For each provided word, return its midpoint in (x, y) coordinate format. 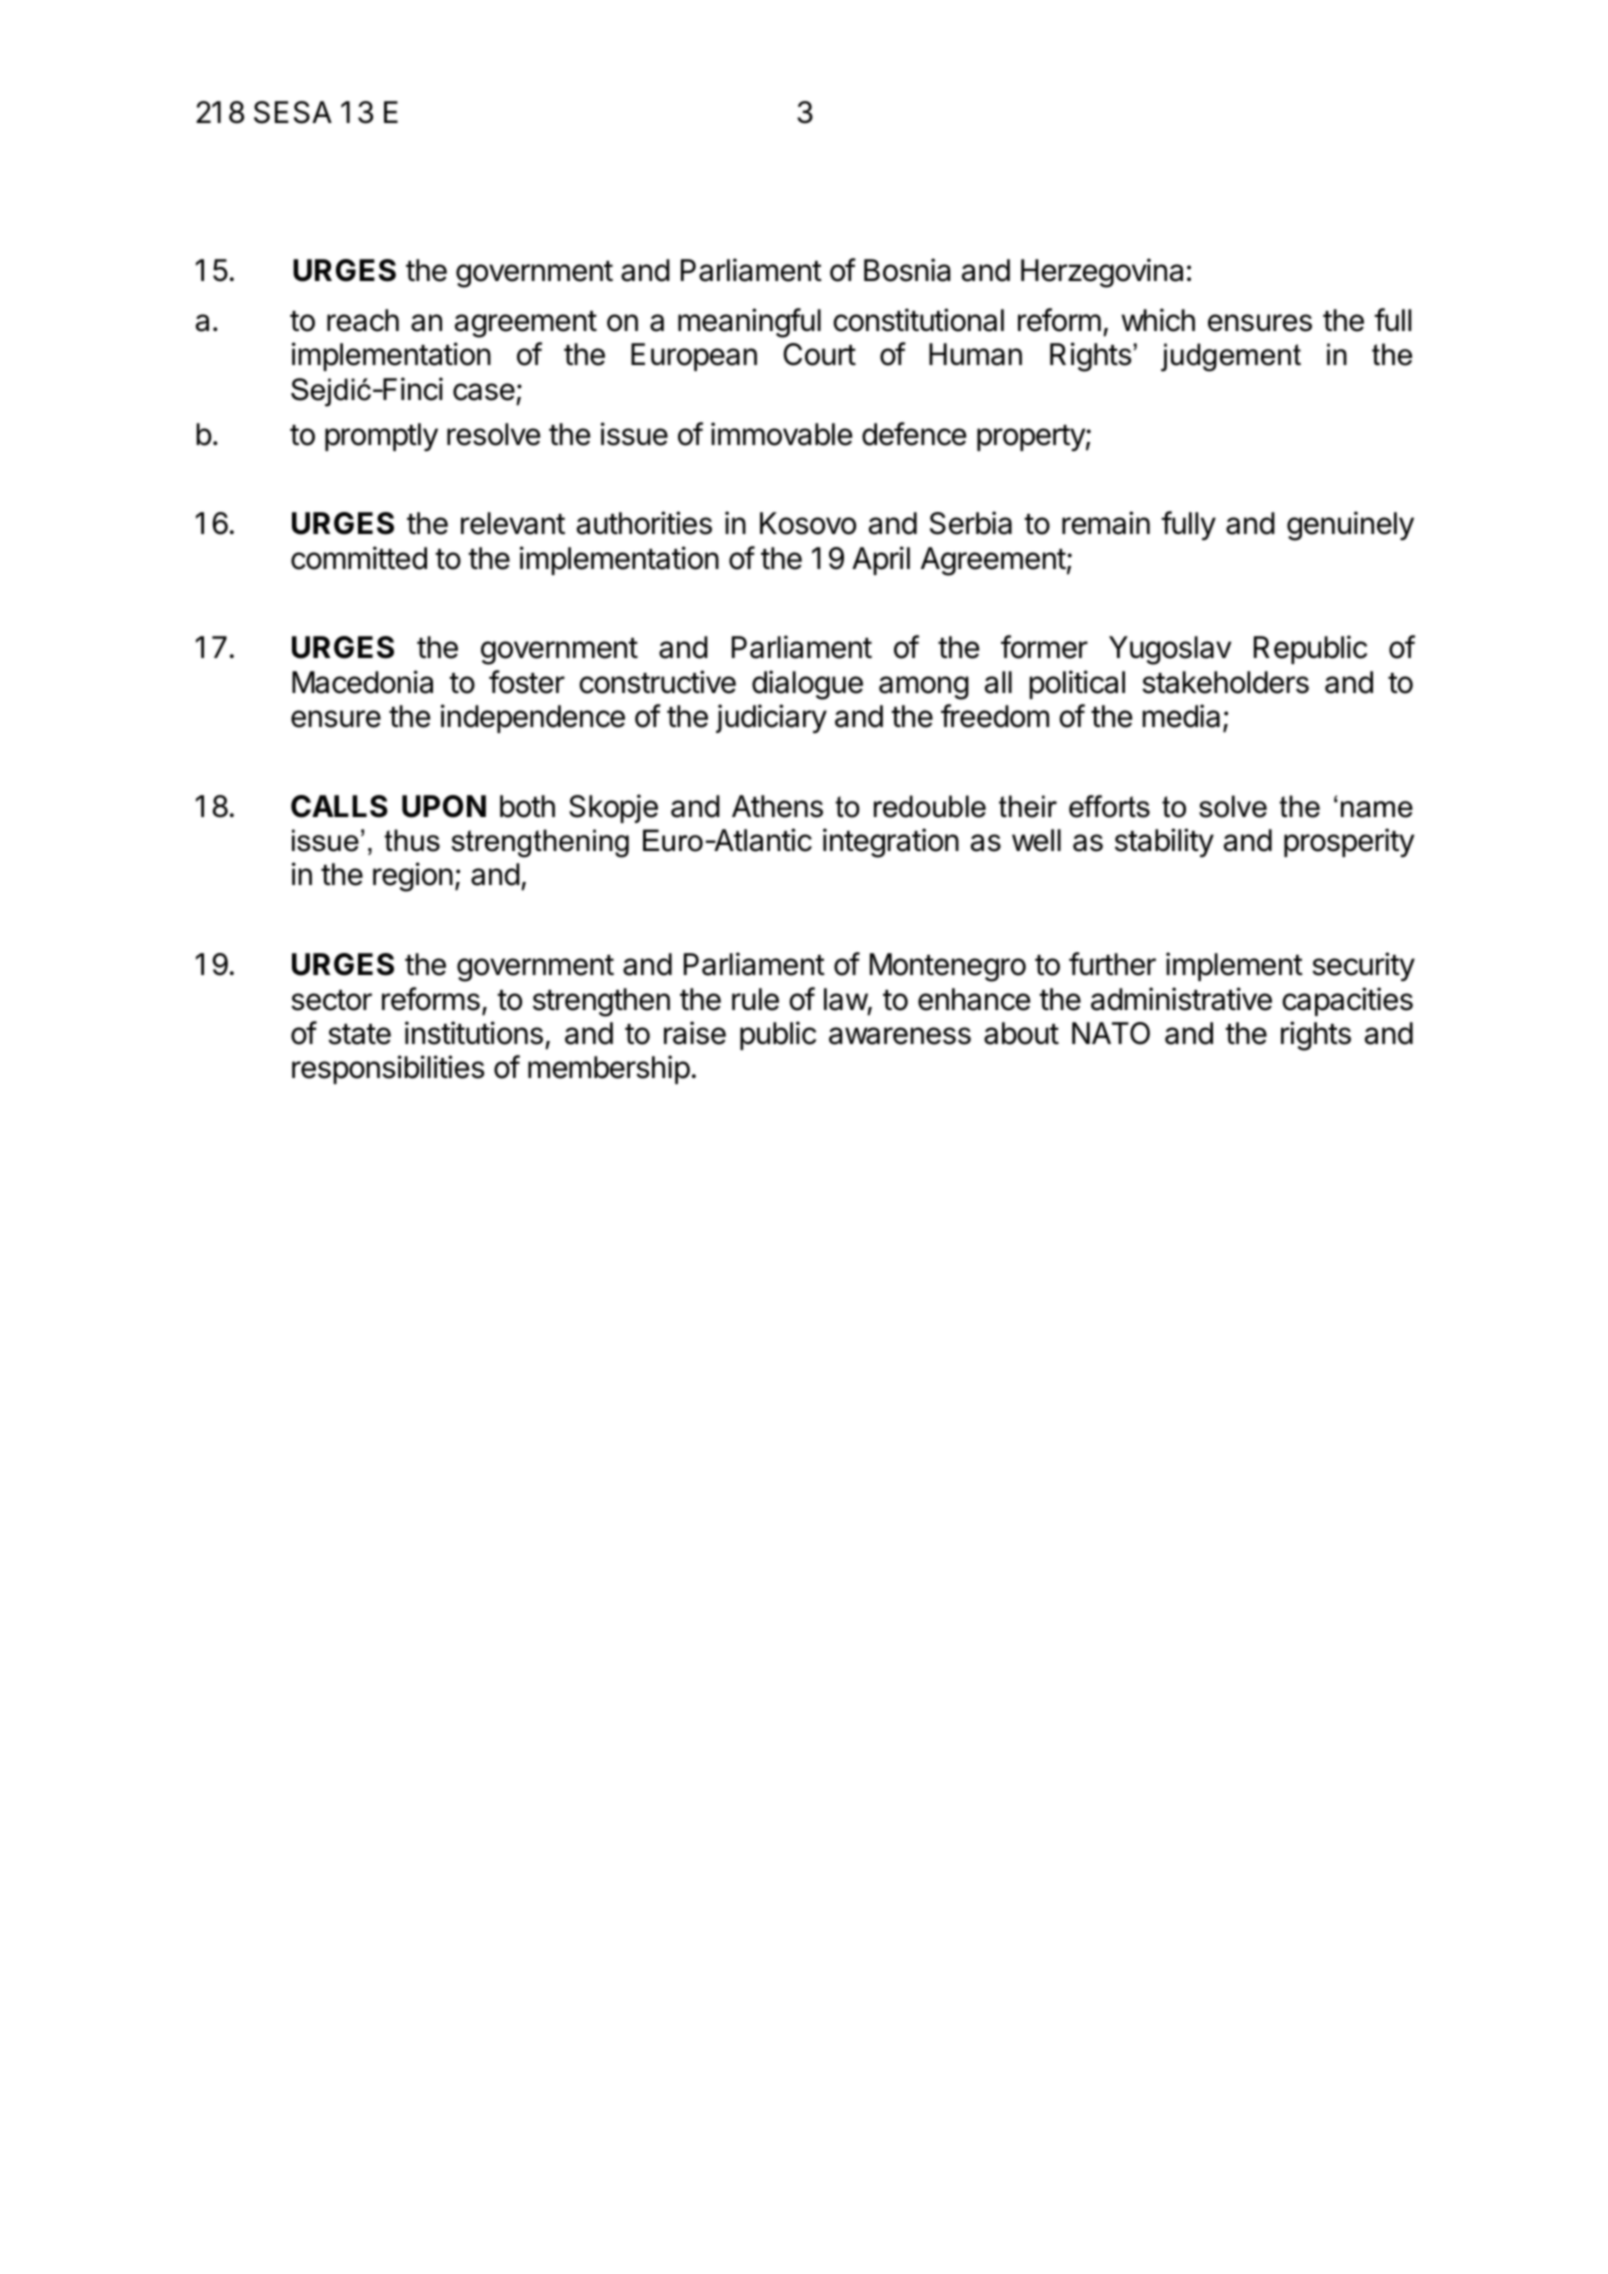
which (1158, 320)
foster (527, 682)
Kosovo (808, 523)
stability (1164, 842)
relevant (513, 523)
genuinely (1350, 526)
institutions (474, 1033)
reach (363, 320)
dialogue (807, 685)
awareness (900, 1036)
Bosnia (907, 270)
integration (891, 843)
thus (412, 840)
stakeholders (1225, 682)
